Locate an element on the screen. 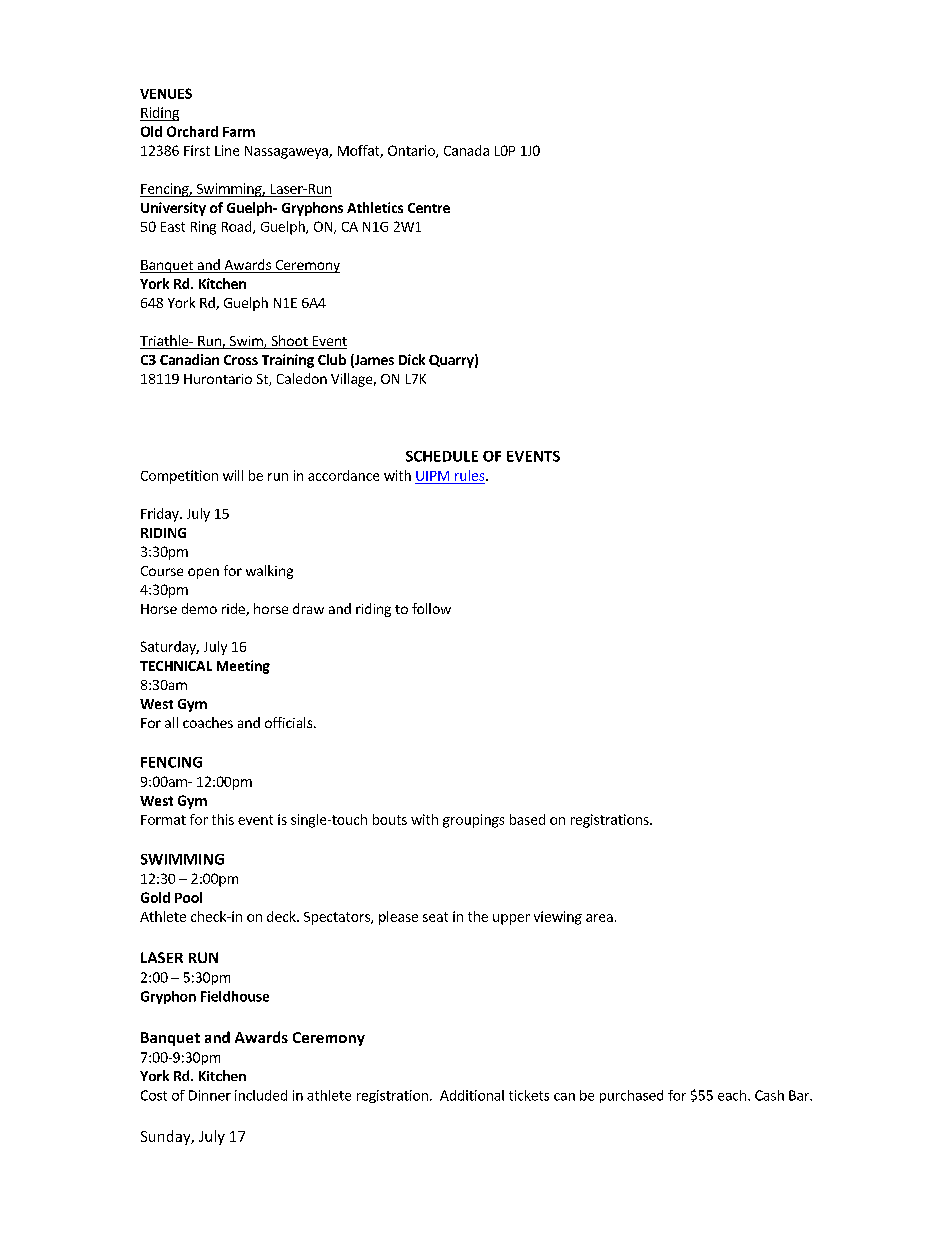 The image size is (952, 1233). groupings is located at coordinates (473, 821).
